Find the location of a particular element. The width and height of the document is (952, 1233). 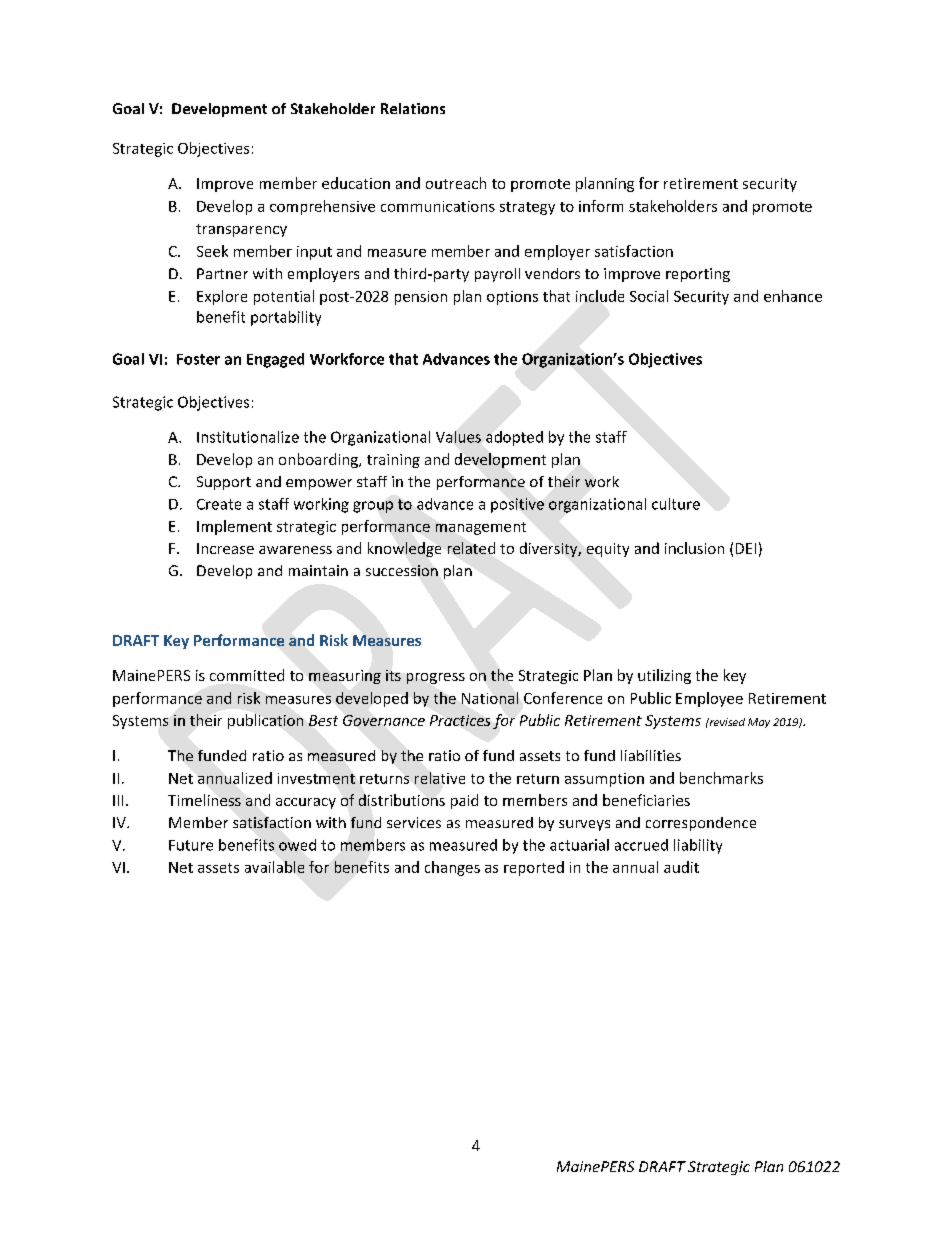

changes is located at coordinates (452, 868).
